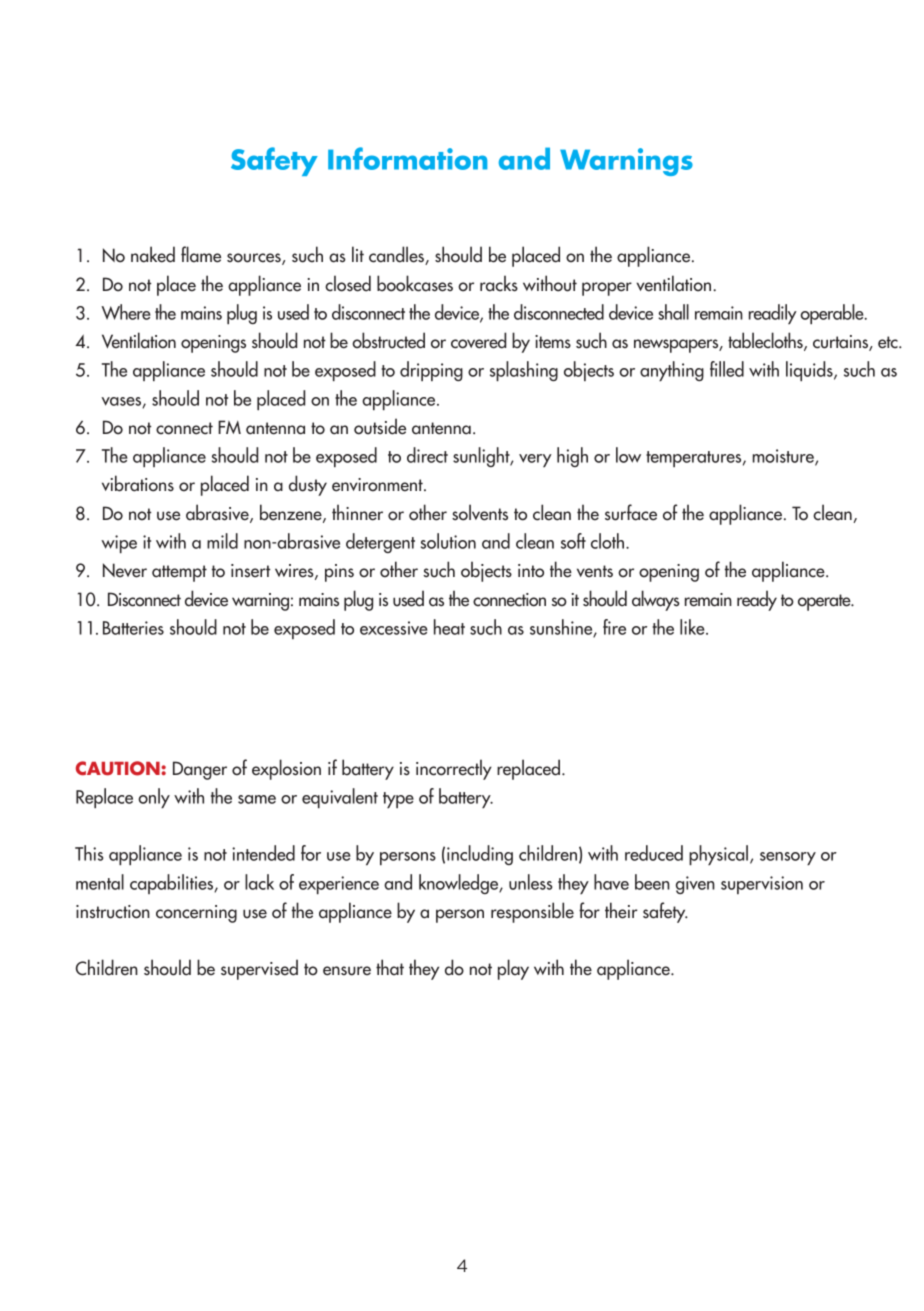  I want to click on into, so click(531, 571).
